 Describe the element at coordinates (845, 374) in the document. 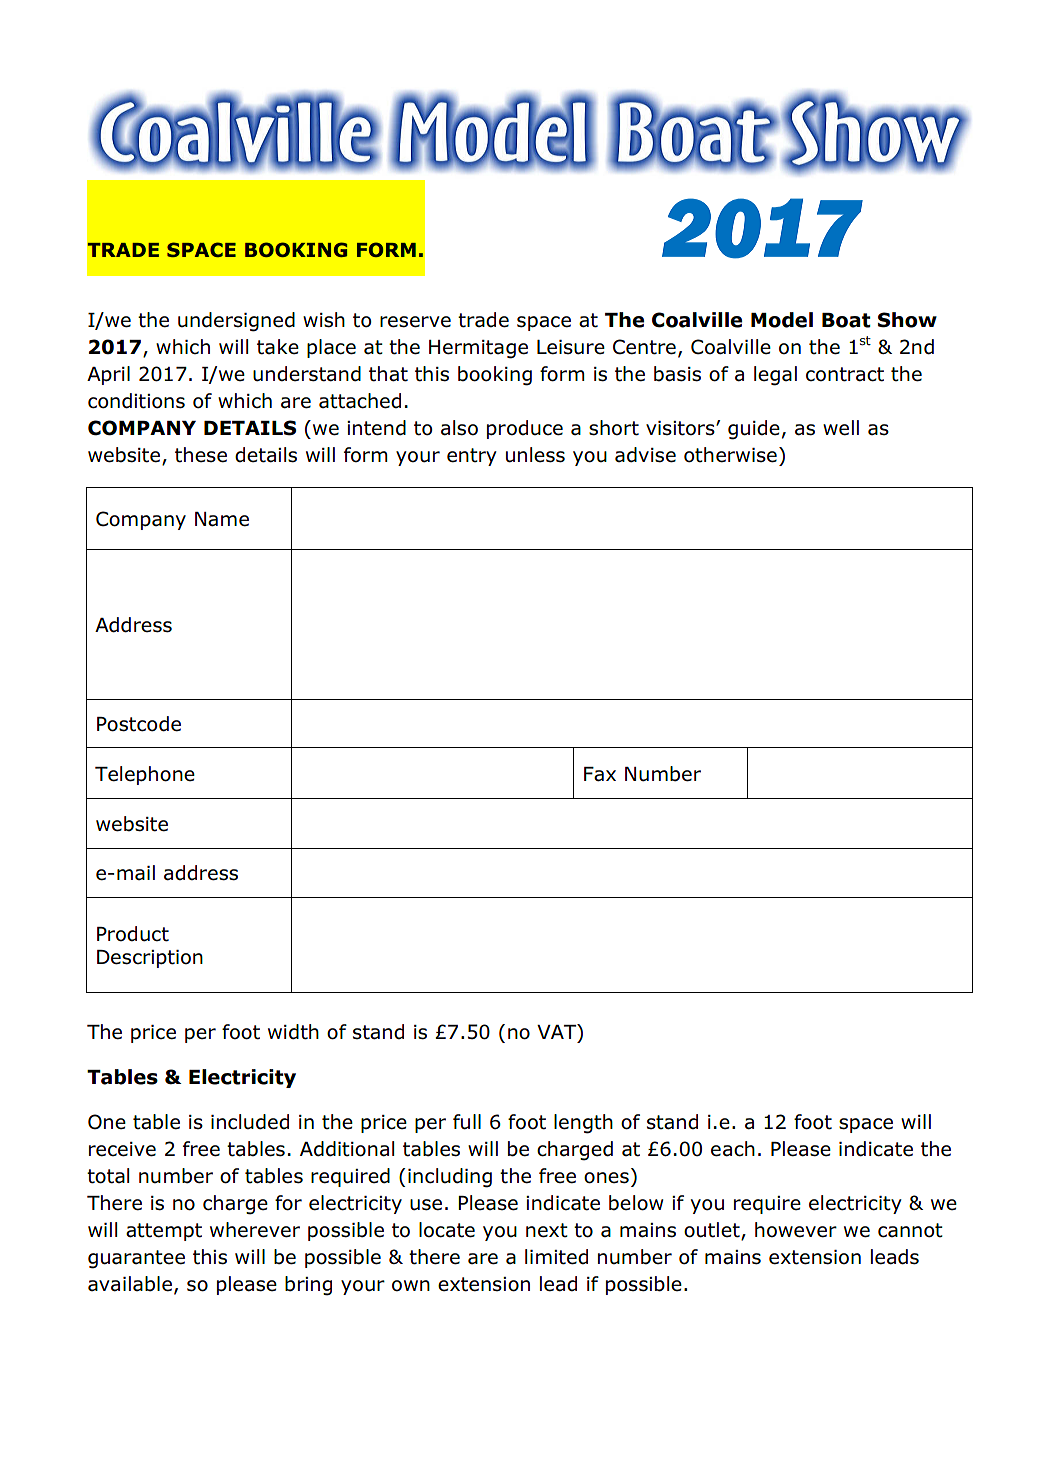

I see `contract` at that location.
